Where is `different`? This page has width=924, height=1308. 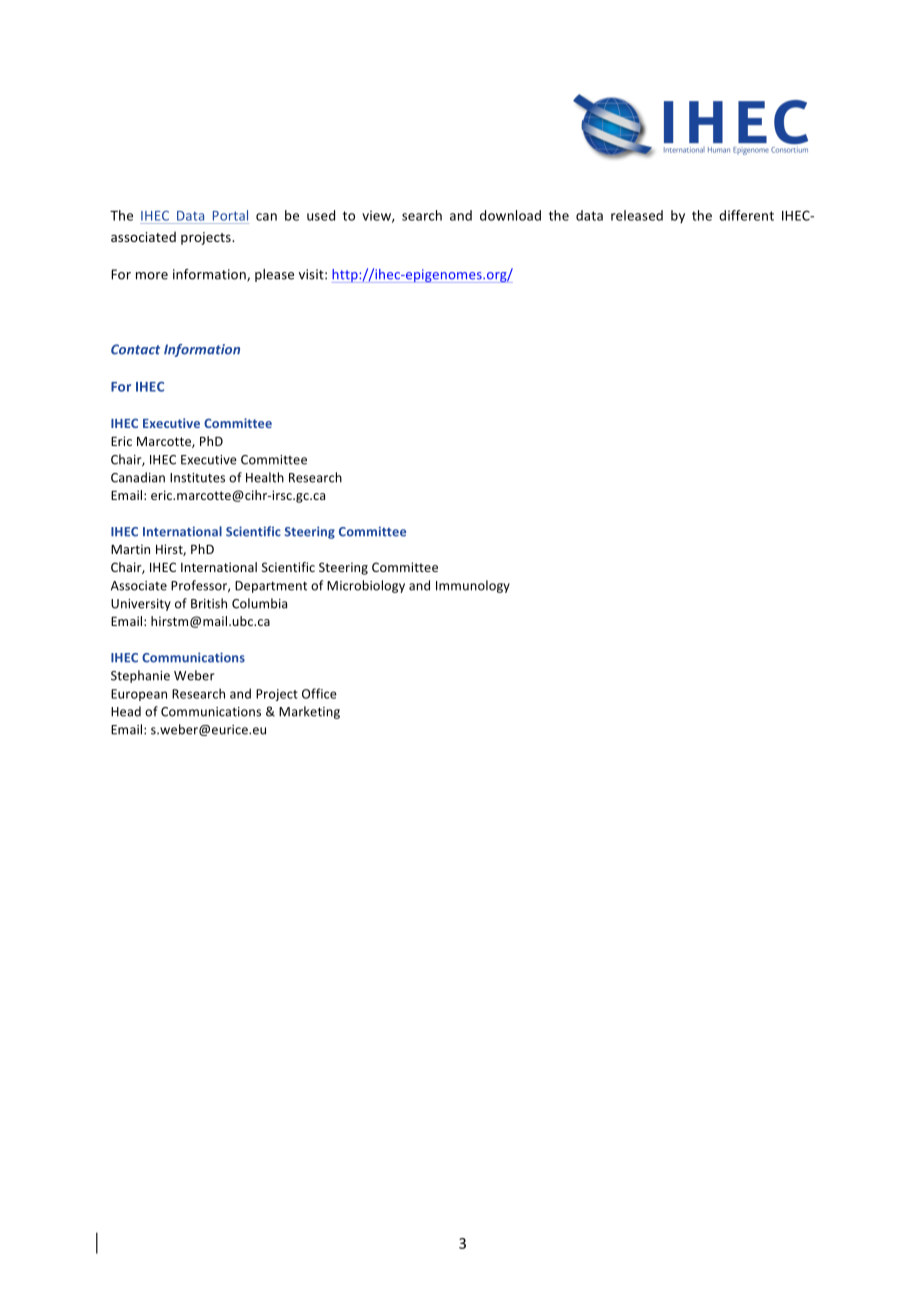 different is located at coordinates (746, 215).
